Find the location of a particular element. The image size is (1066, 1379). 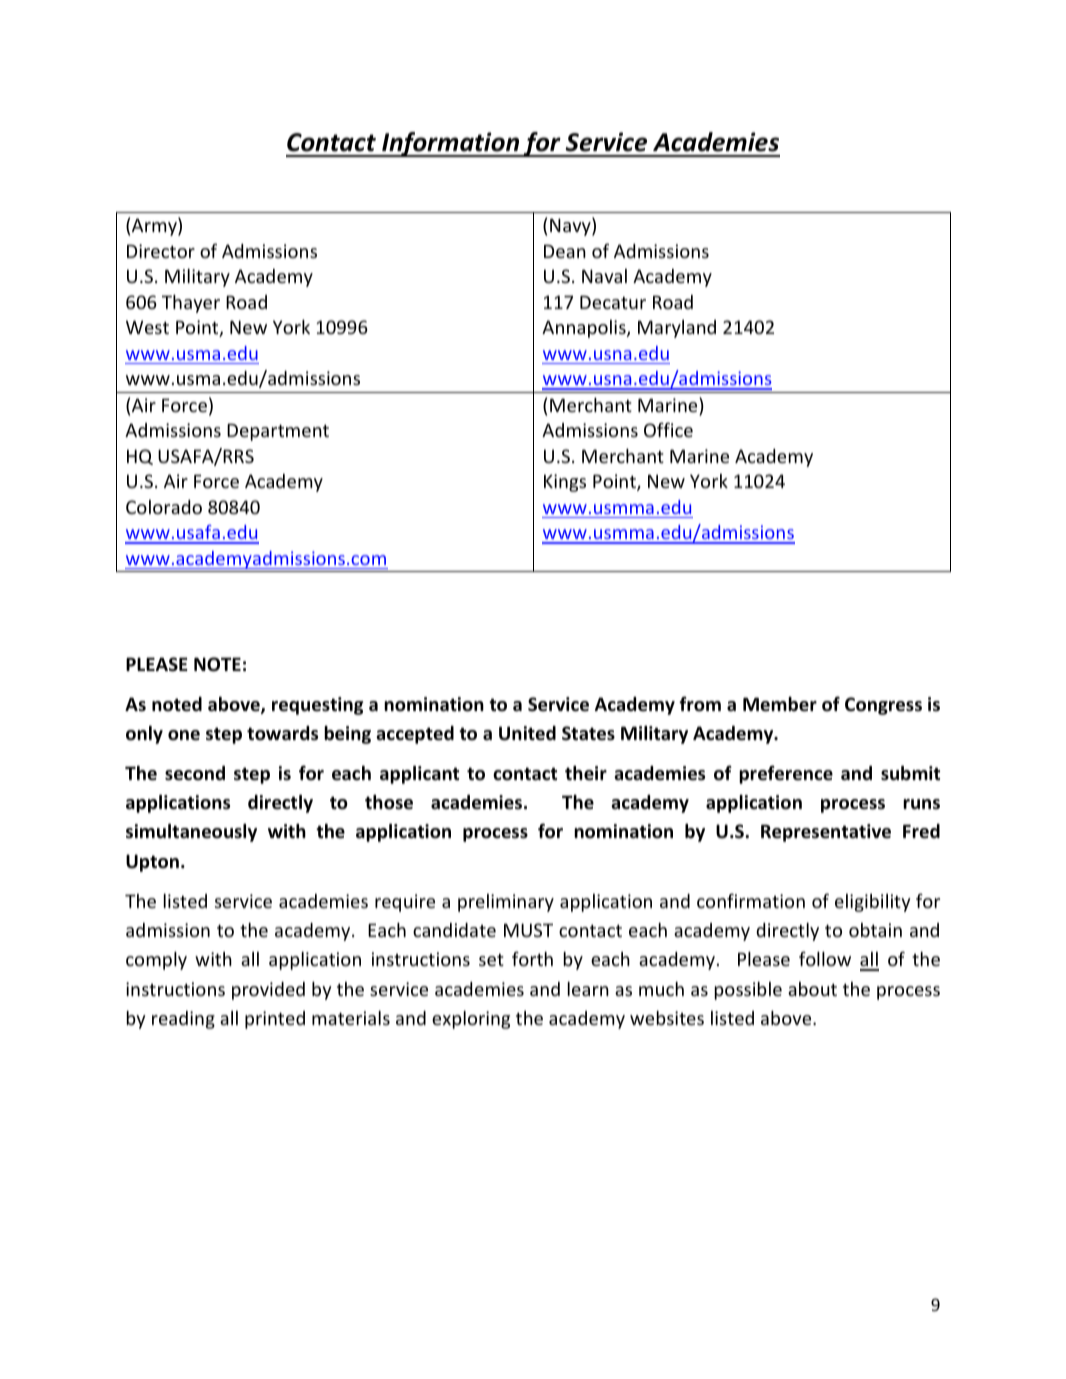

Director is located at coordinates (161, 251).
